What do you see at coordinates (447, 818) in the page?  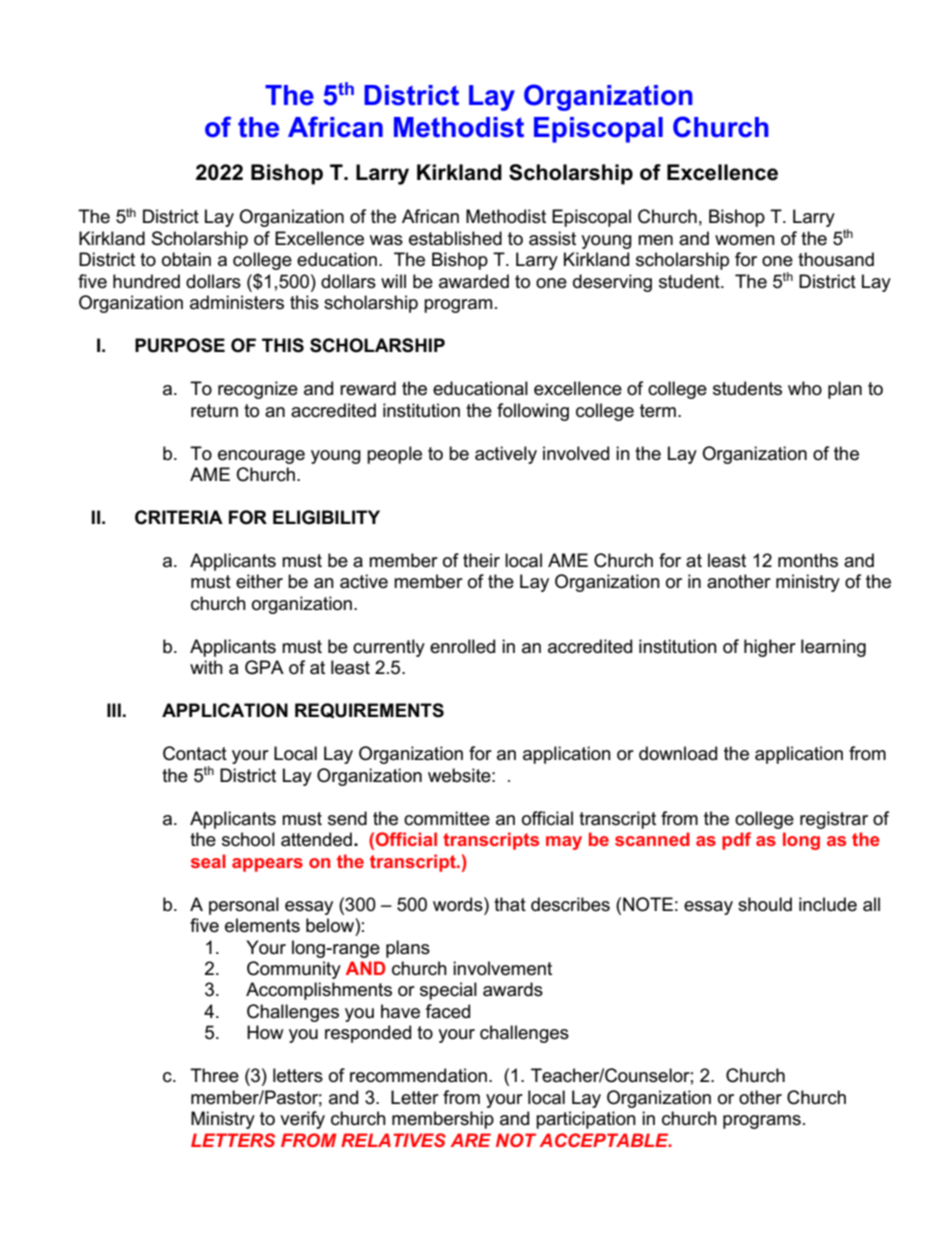 I see `committee` at bounding box center [447, 818].
